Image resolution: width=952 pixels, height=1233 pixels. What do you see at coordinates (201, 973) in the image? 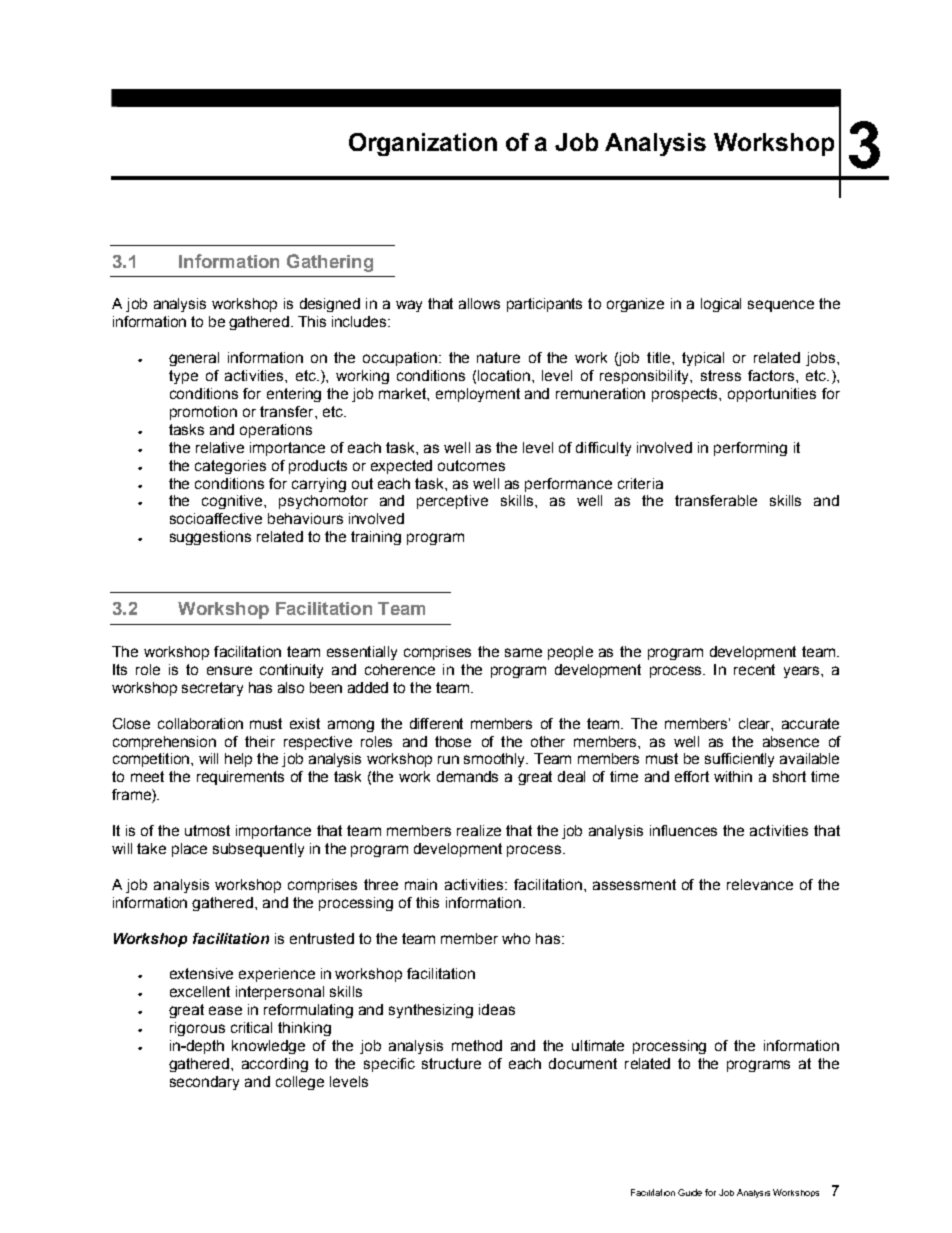
I see `extensive` at bounding box center [201, 973].
